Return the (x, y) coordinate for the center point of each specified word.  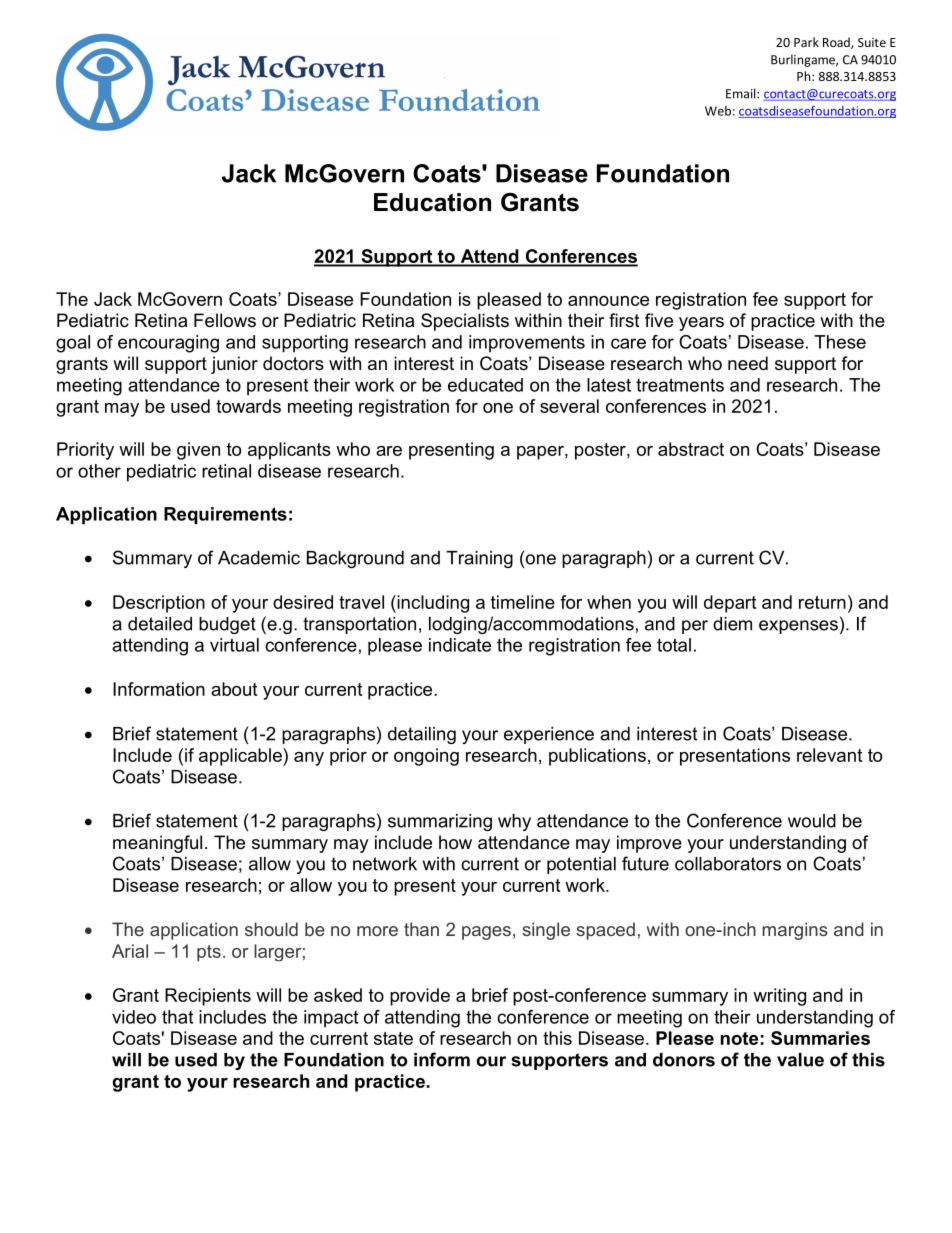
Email (742, 93)
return (822, 602)
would (812, 821)
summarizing (440, 822)
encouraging (168, 344)
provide (420, 997)
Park (806, 42)
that (177, 1017)
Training (479, 559)
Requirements (225, 515)
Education (432, 202)
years (701, 324)
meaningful (157, 844)
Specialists (465, 322)
